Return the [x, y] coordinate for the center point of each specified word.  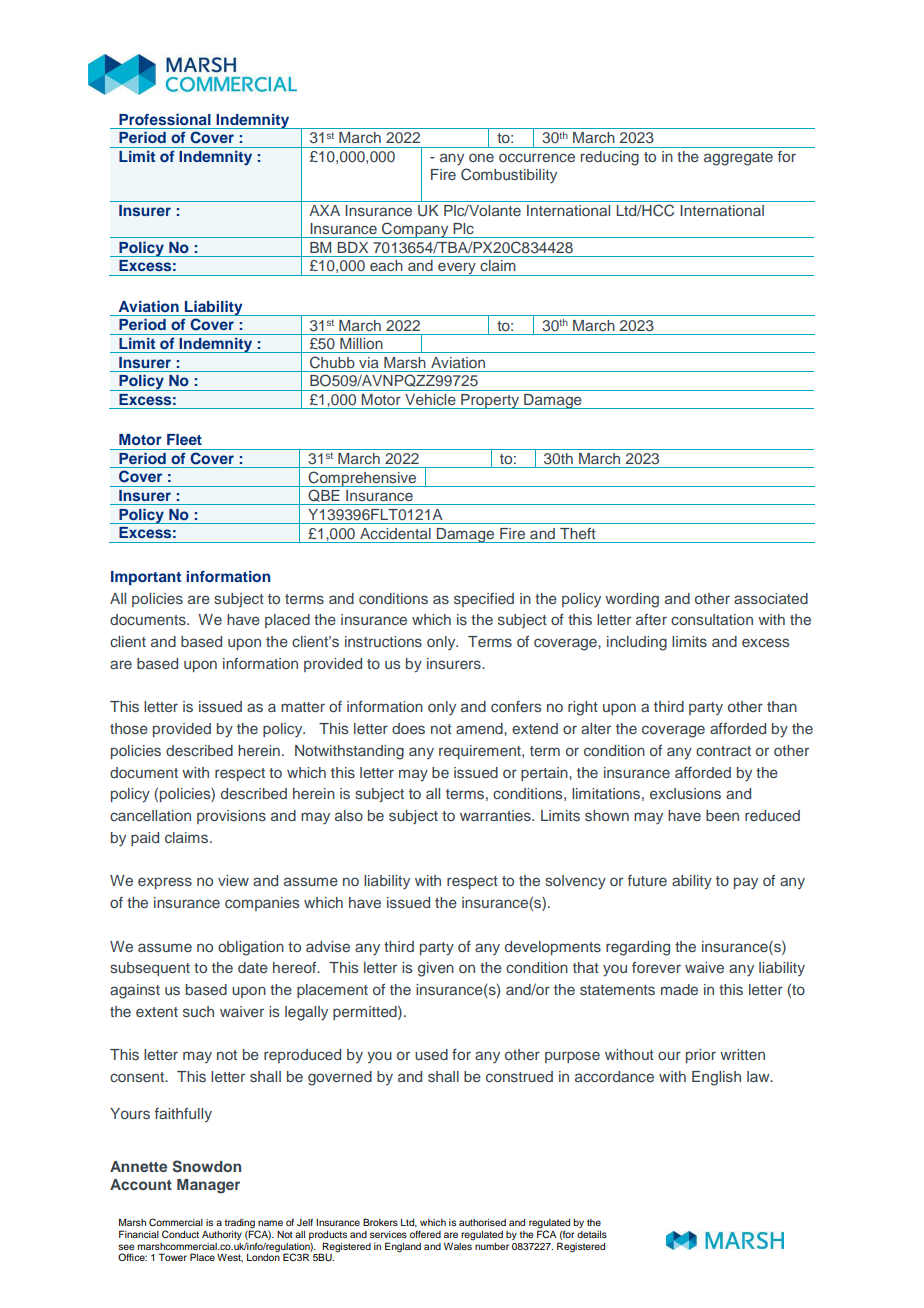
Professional [165, 119]
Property [490, 401]
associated [771, 598]
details [592, 1234]
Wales [458, 1245]
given [436, 969]
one [481, 157]
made [679, 989]
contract [723, 751]
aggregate [738, 159]
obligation [251, 948]
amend [480, 728]
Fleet [184, 439]
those [129, 728]
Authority [222, 1235]
